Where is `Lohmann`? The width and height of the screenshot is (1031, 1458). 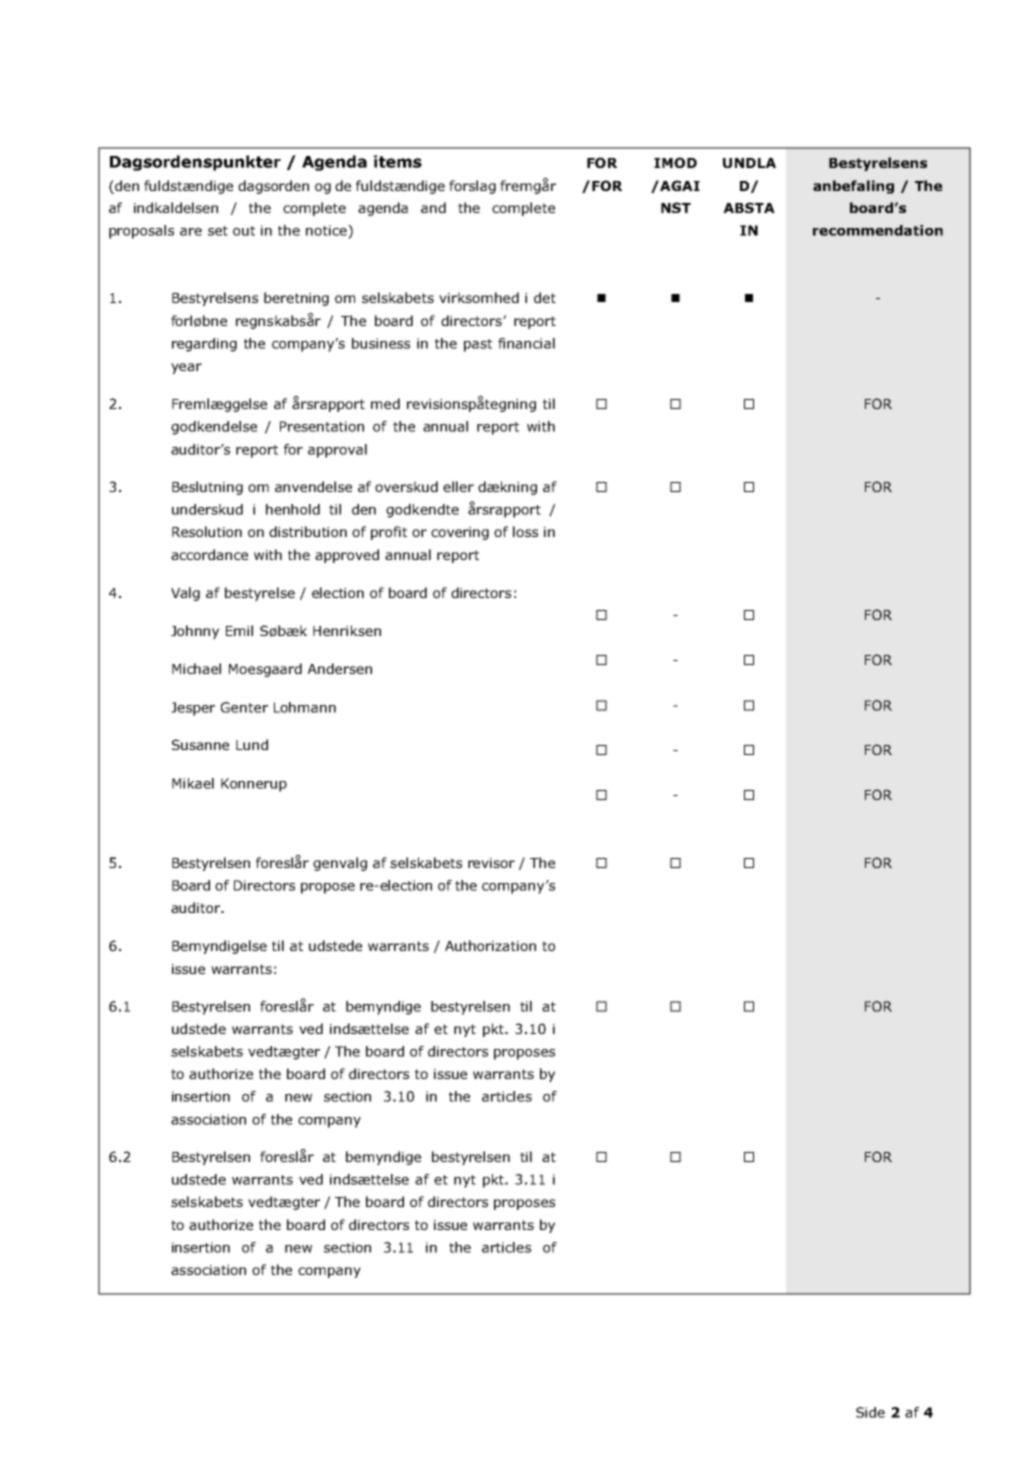 Lohmann is located at coordinates (305, 707).
